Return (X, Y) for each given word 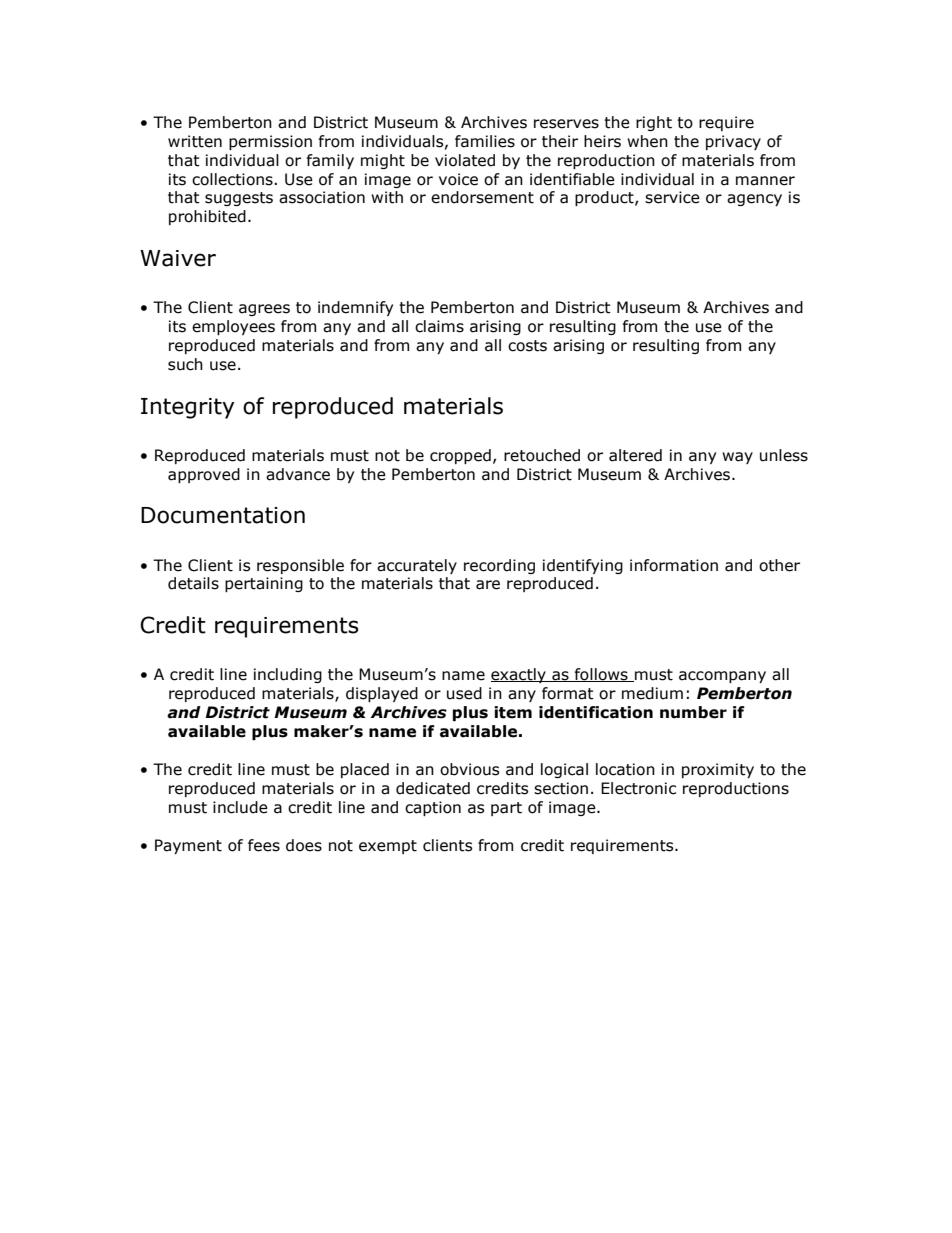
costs (527, 346)
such (185, 364)
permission (270, 142)
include (240, 807)
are (488, 585)
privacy (733, 142)
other (779, 565)
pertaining (264, 584)
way (737, 458)
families (485, 141)
